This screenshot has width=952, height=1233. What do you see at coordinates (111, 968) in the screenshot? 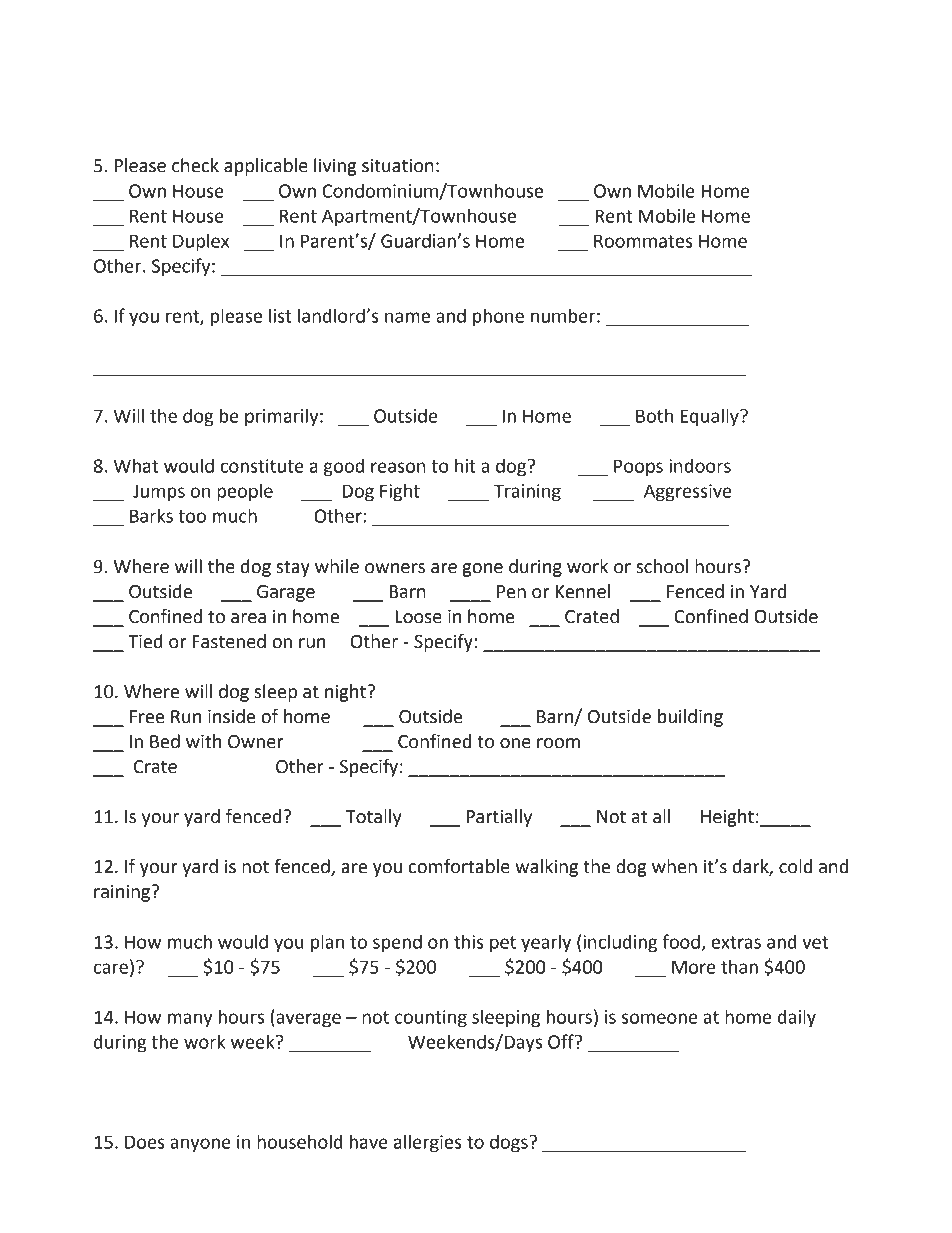
I see `care` at bounding box center [111, 968].
